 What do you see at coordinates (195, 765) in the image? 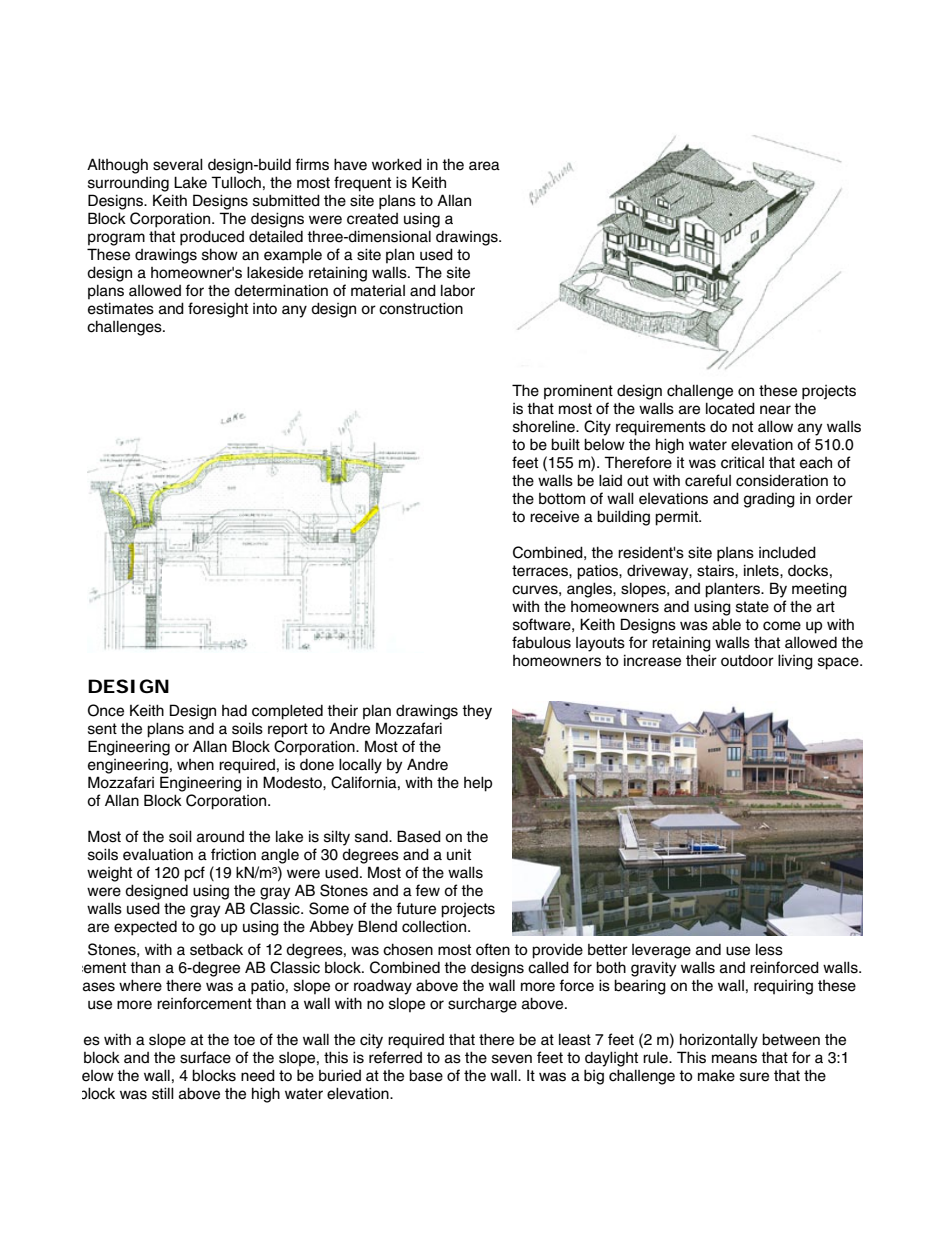
I see `when` at bounding box center [195, 765].
